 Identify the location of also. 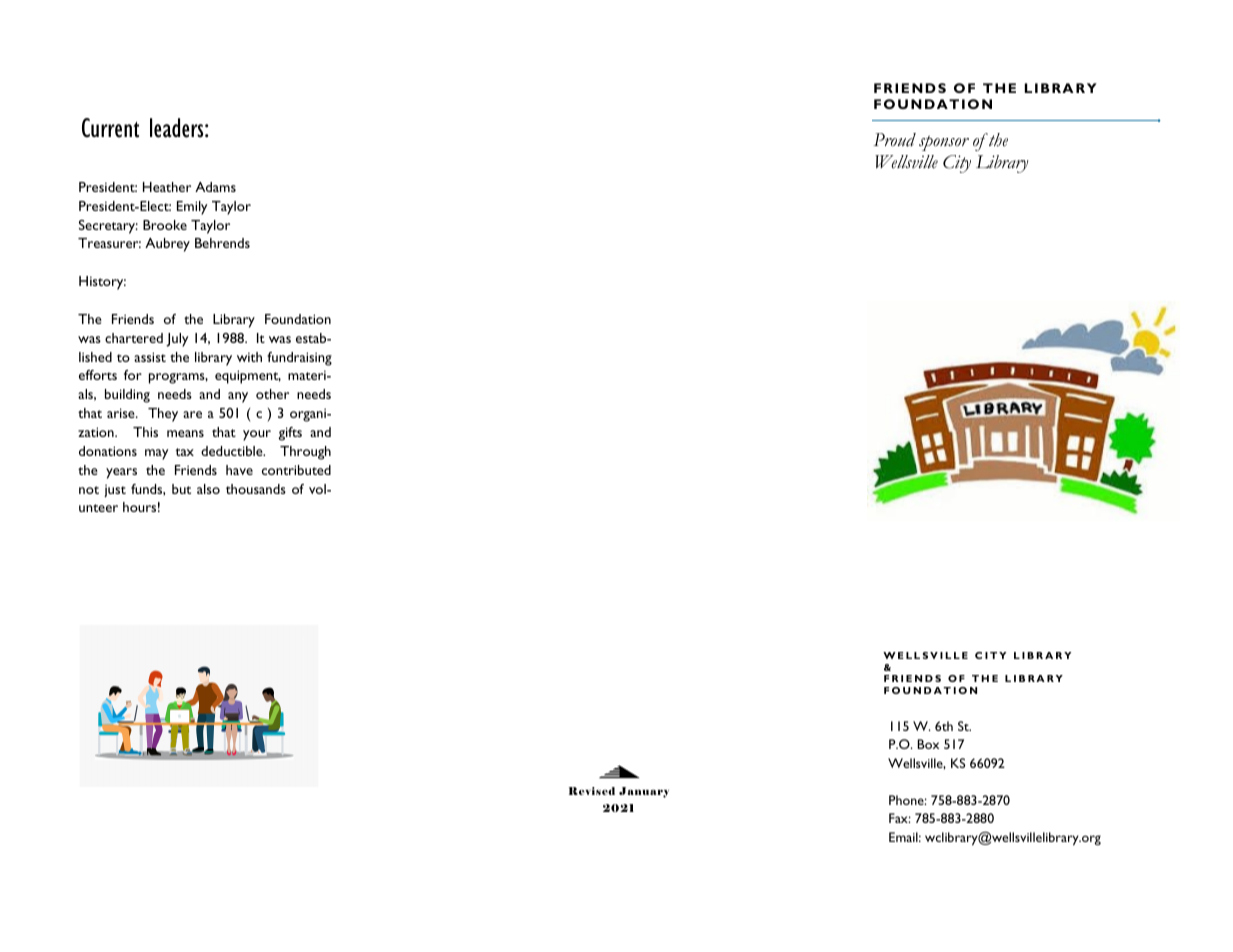
(208, 489).
